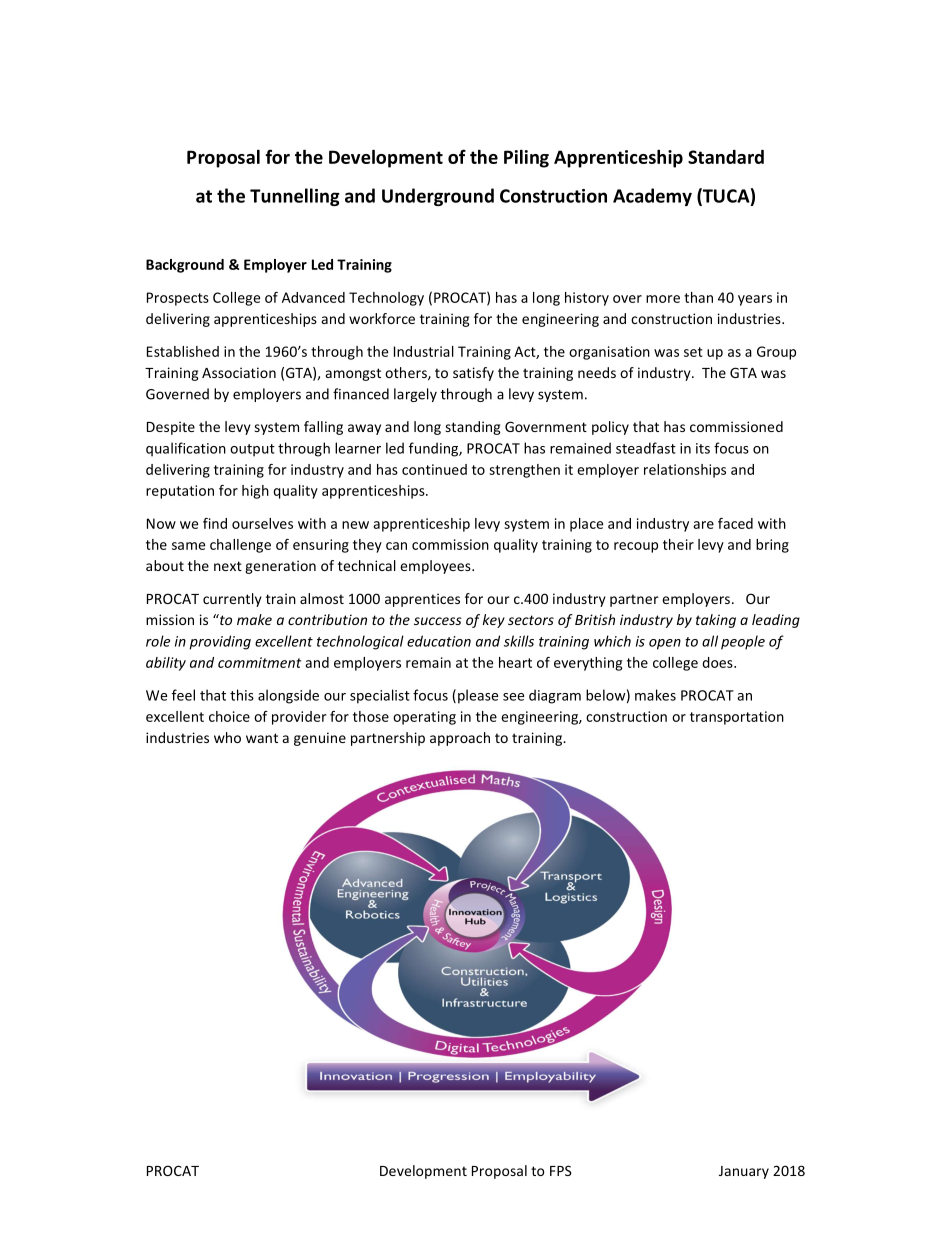  Describe the element at coordinates (215, 523) in the screenshot. I see `find` at that location.
